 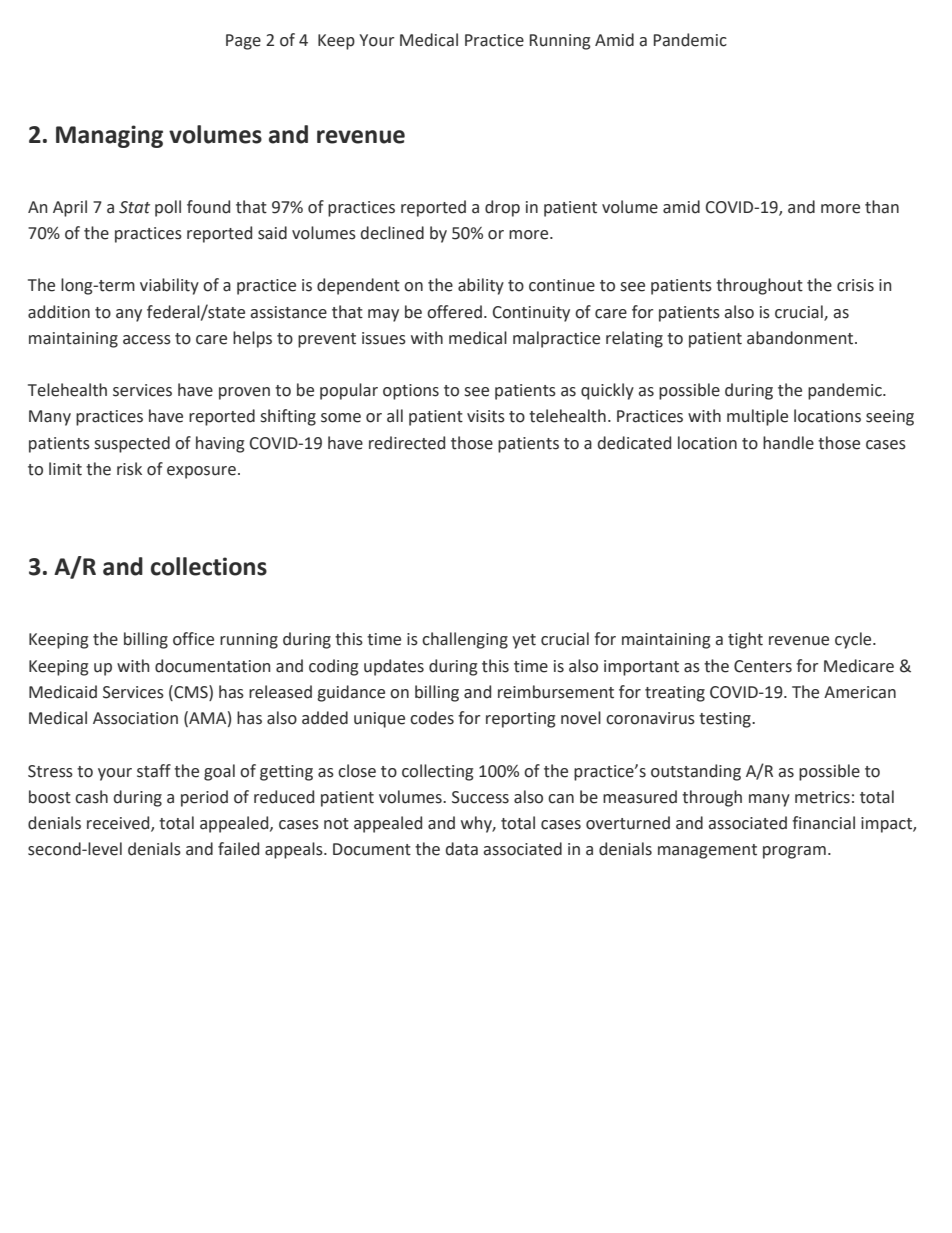 I want to click on Page, so click(x=243, y=42).
